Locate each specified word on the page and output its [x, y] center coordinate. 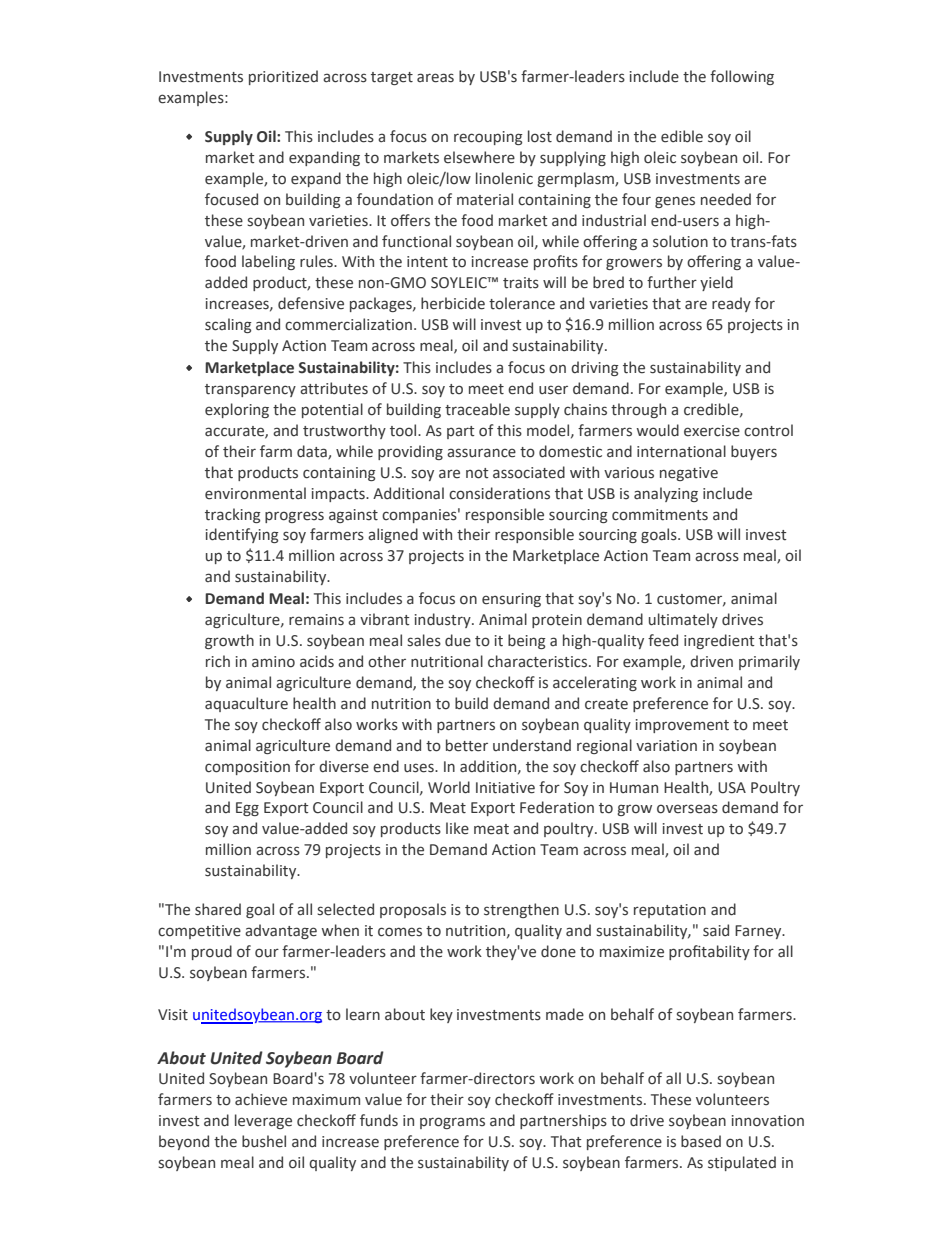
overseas [687, 809]
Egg [247, 809]
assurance [481, 453]
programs [452, 1123]
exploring [237, 410]
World [449, 787]
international [681, 451]
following [742, 77]
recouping [488, 138]
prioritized [283, 77]
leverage [263, 1121]
